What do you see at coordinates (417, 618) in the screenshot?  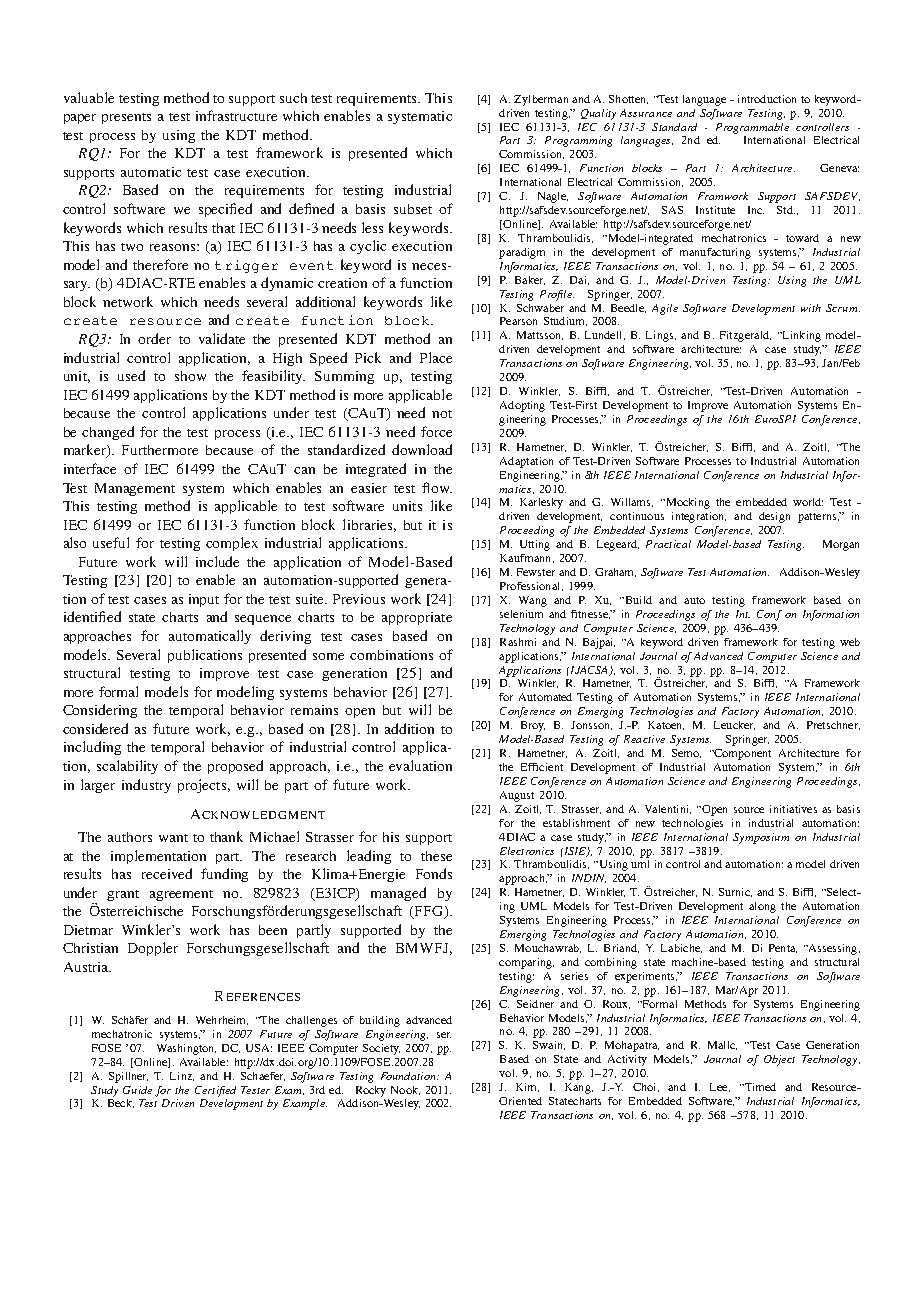 I see `appropriate` at bounding box center [417, 618].
